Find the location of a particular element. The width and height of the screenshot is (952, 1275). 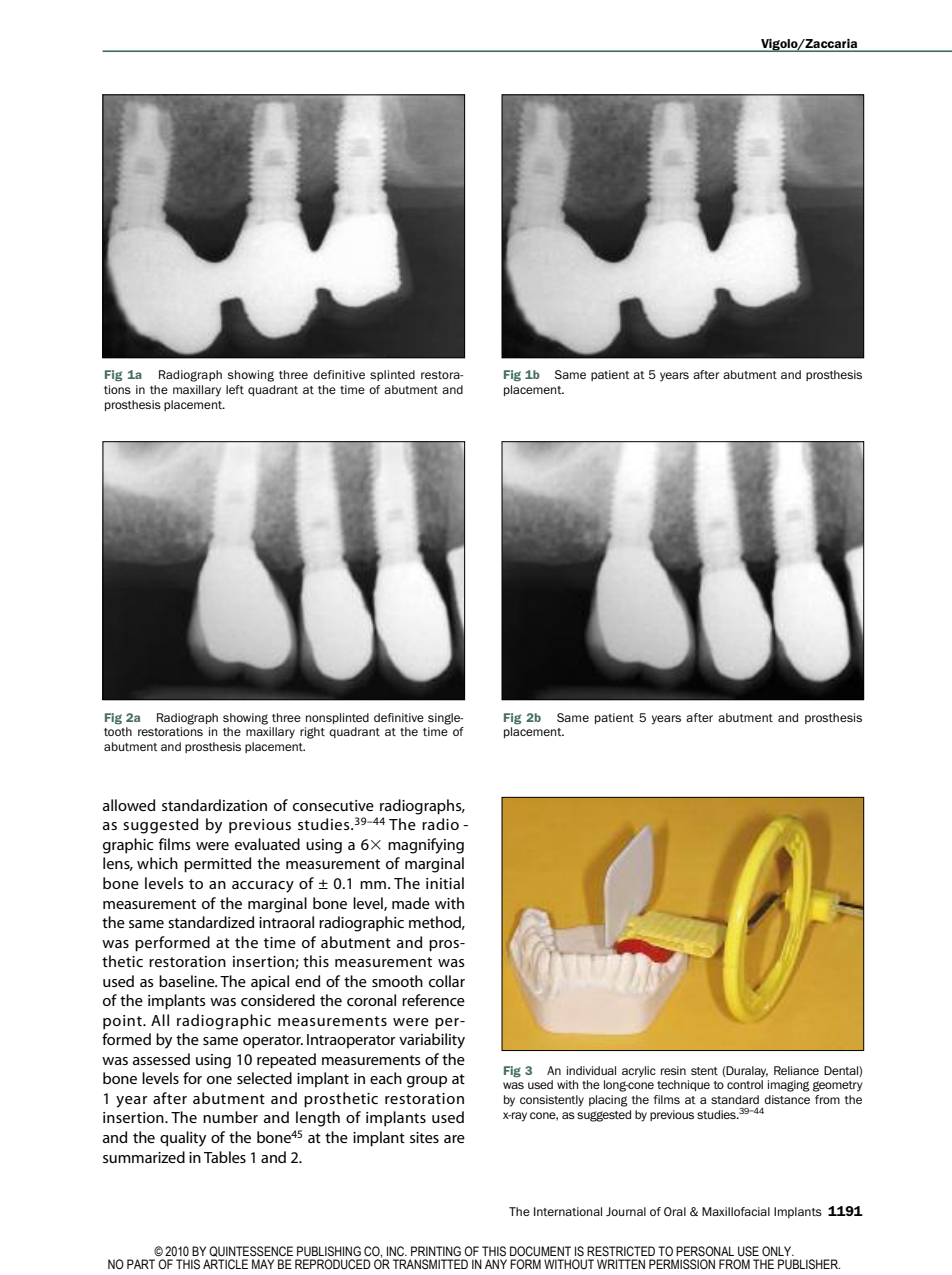

consecutive is located at coordinates (333, 805).
